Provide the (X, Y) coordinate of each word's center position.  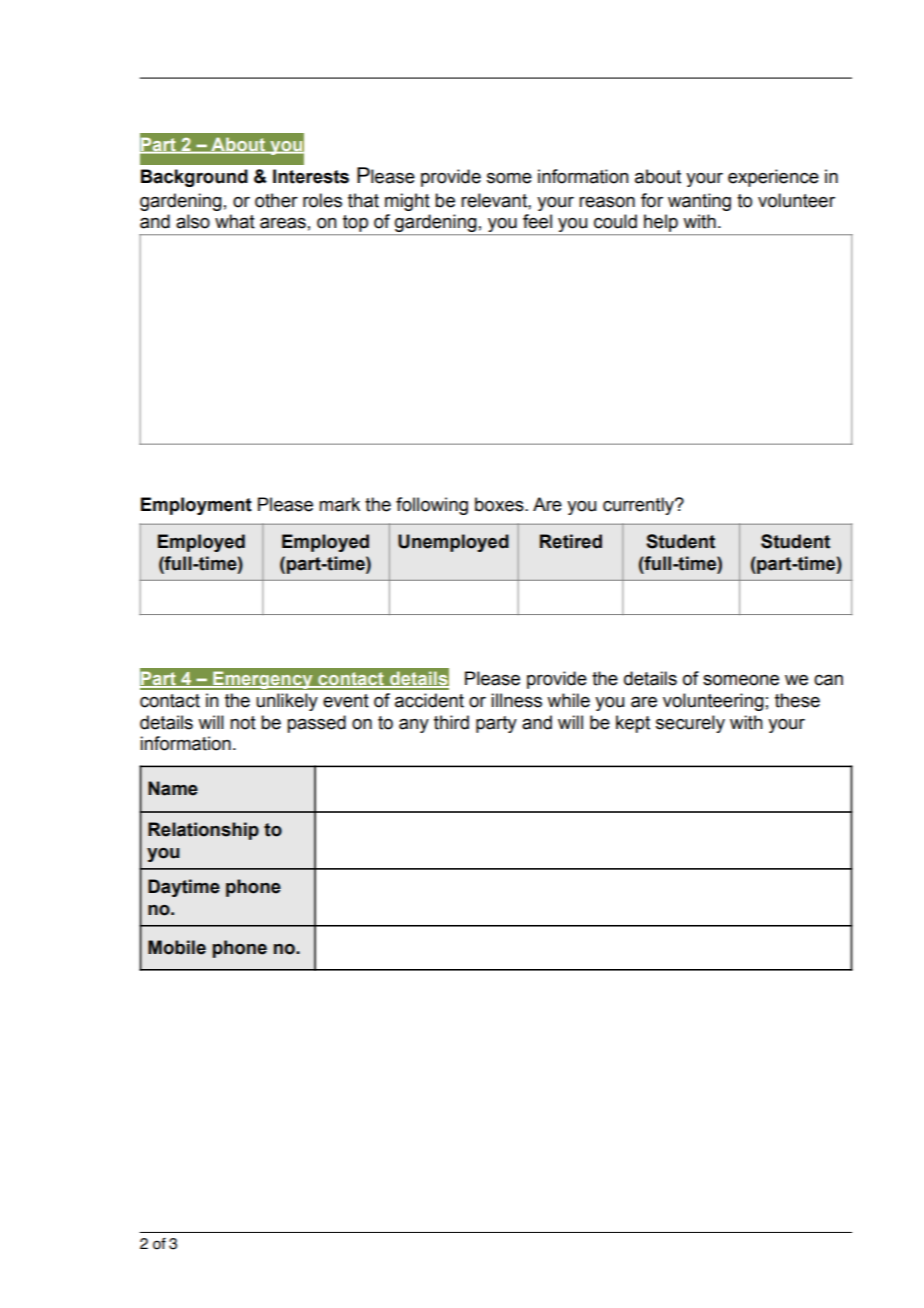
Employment (196, 506)
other (276, 200)
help (661, 224)
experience (773, 178)
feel (537, 221)
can (828, 680)
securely (690, 724)
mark (339, 504)
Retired (571, 541)
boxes (500, 504)
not (243, 723)
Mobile (177, 947)
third (451, 722)
